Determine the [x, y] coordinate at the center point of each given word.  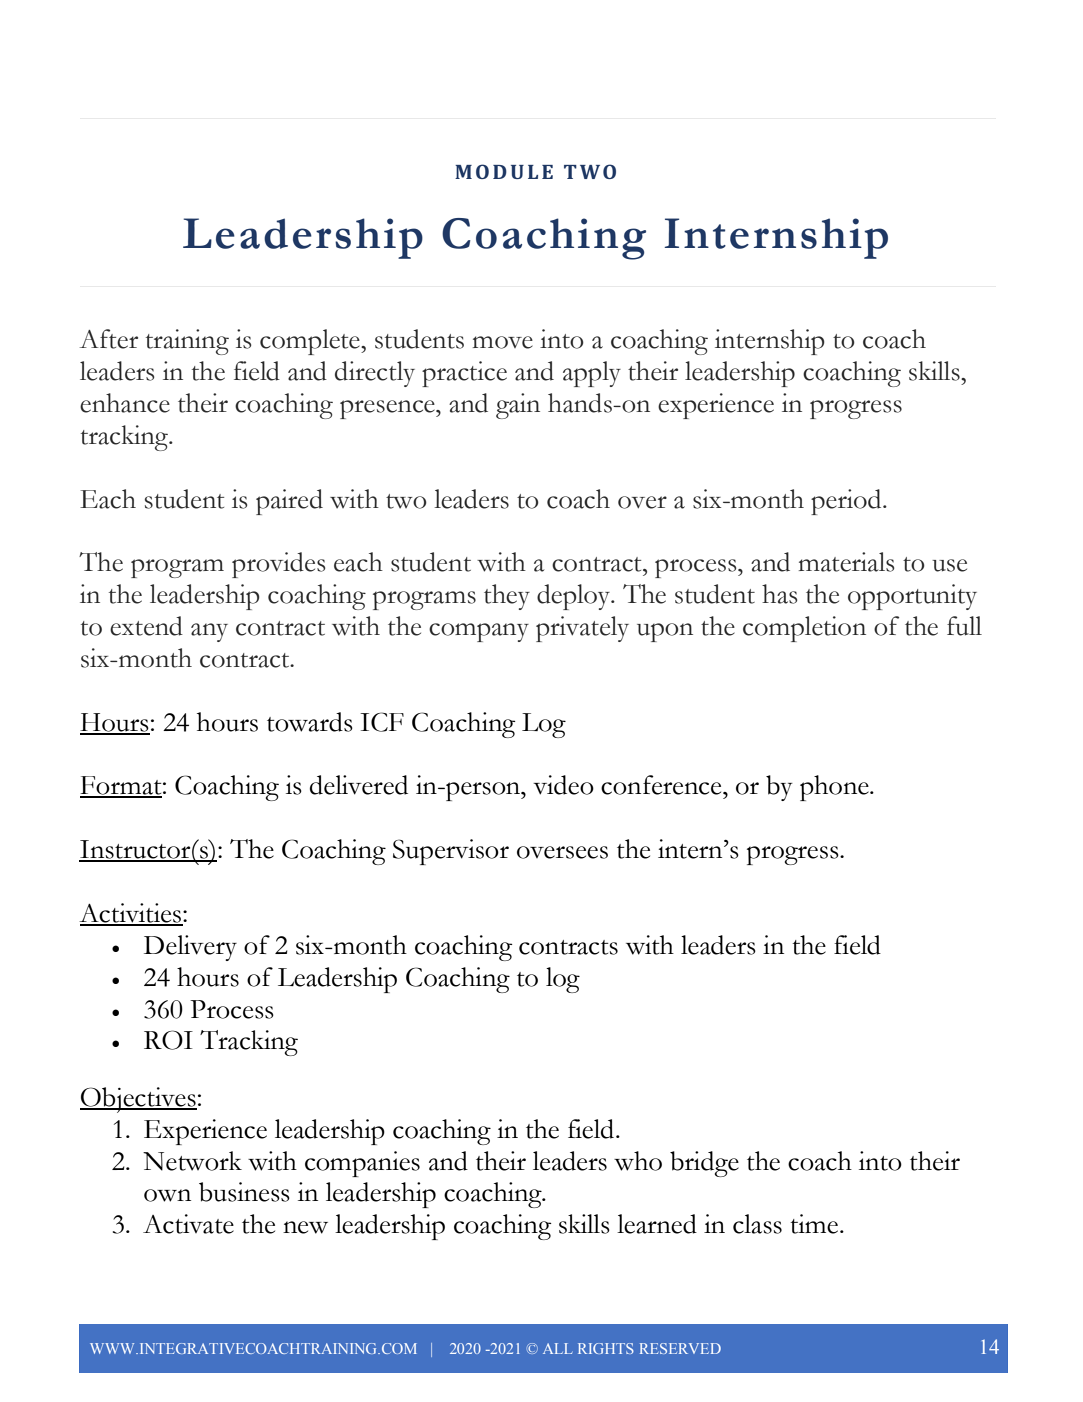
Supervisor [451, 852]
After [108, 339]
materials [846, 562]
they [507, 597]
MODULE [504, 171]
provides [278, 565]
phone [835, 788]
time [815, 1224]
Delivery [190, 948]
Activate [188, 1224]
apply [592, 374]
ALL [557, 1348]
